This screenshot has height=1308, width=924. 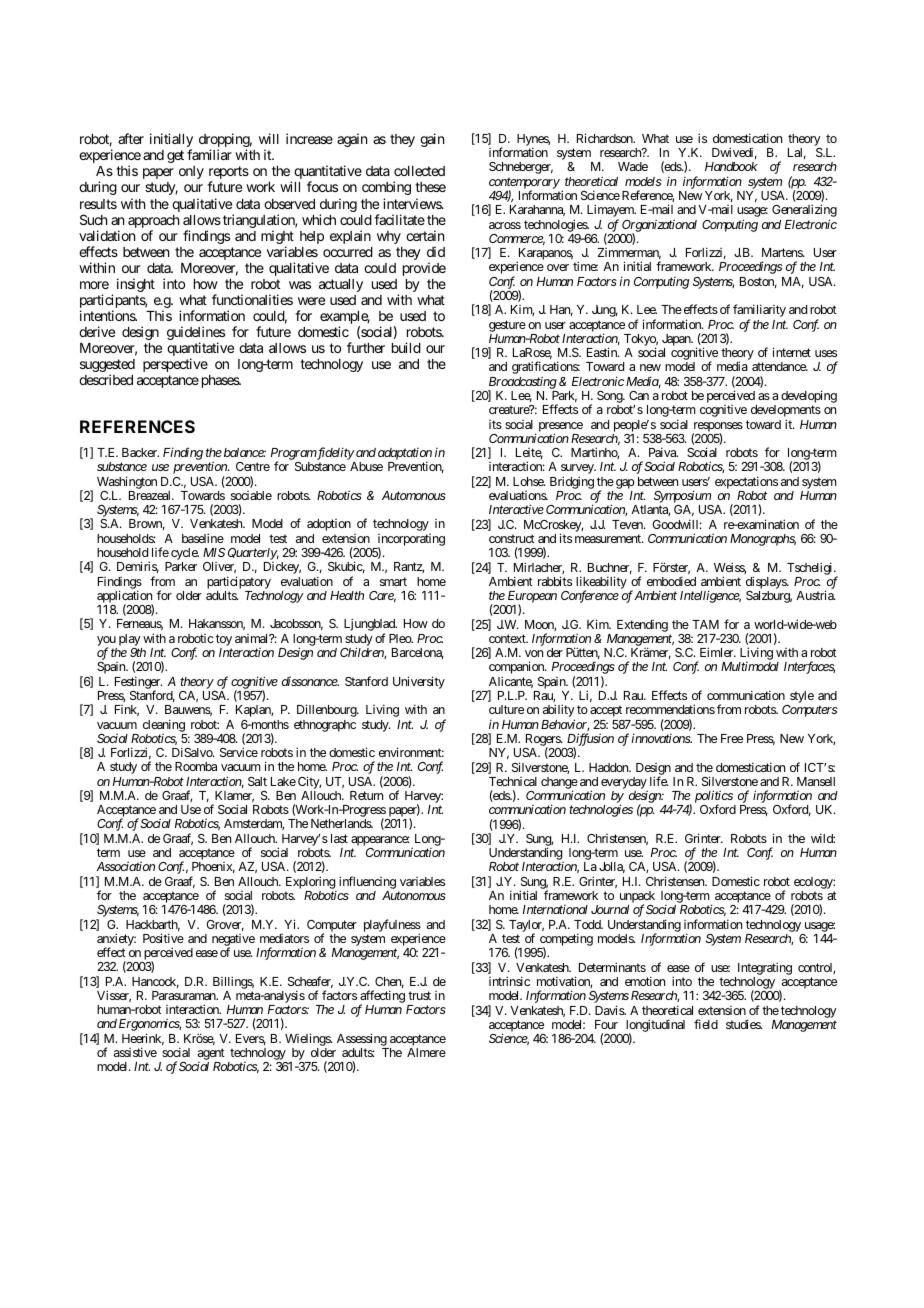 I want to click on Roomba, so click(x=196, y=766).
